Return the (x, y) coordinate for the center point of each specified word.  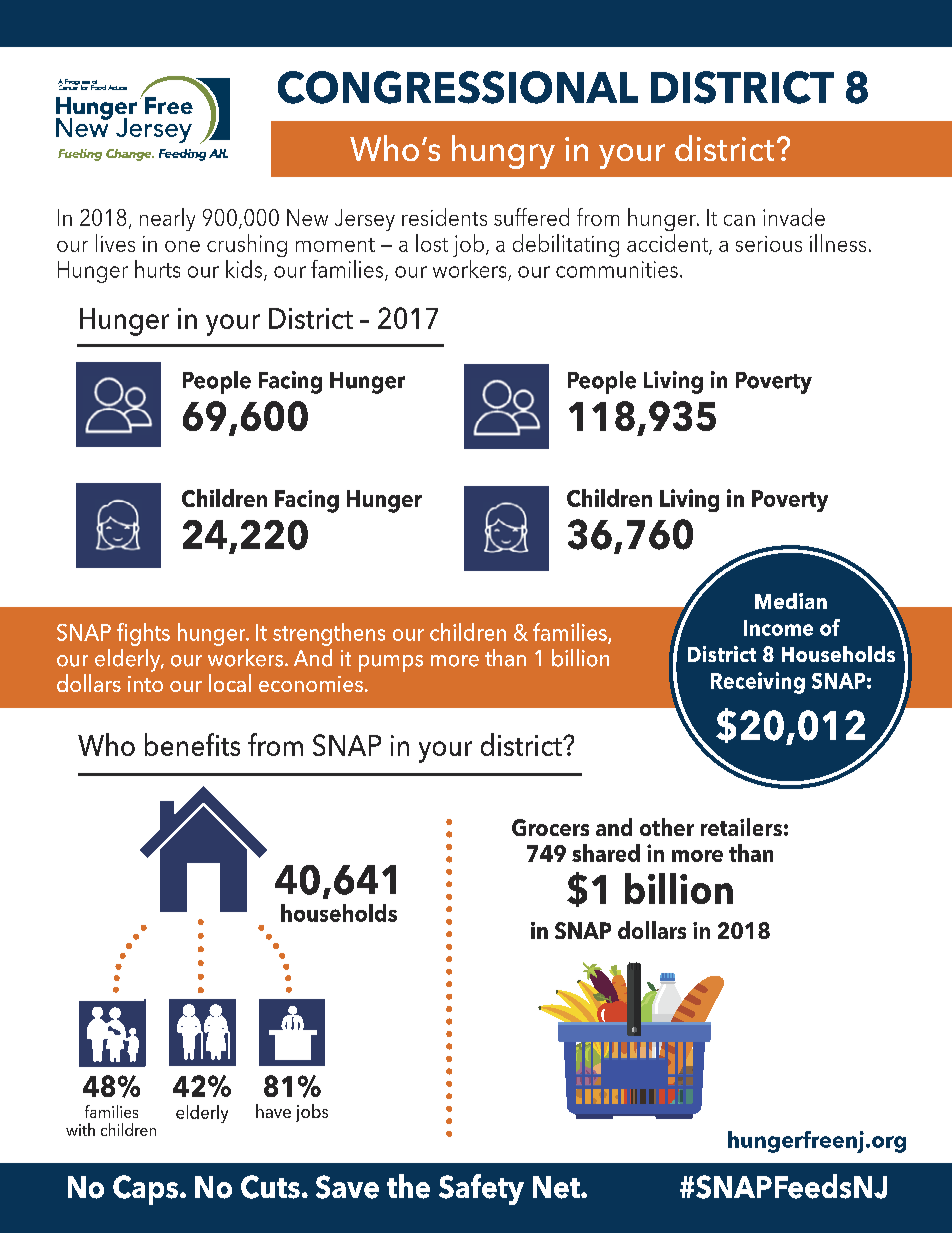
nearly (167, 219)
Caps (145, 1190)
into (145, 684)
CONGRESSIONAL (458, 87)
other (667, 827)
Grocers (550, 827)
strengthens (329, 634)
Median (791, 601)
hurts (157, 269)
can (739, 220)
